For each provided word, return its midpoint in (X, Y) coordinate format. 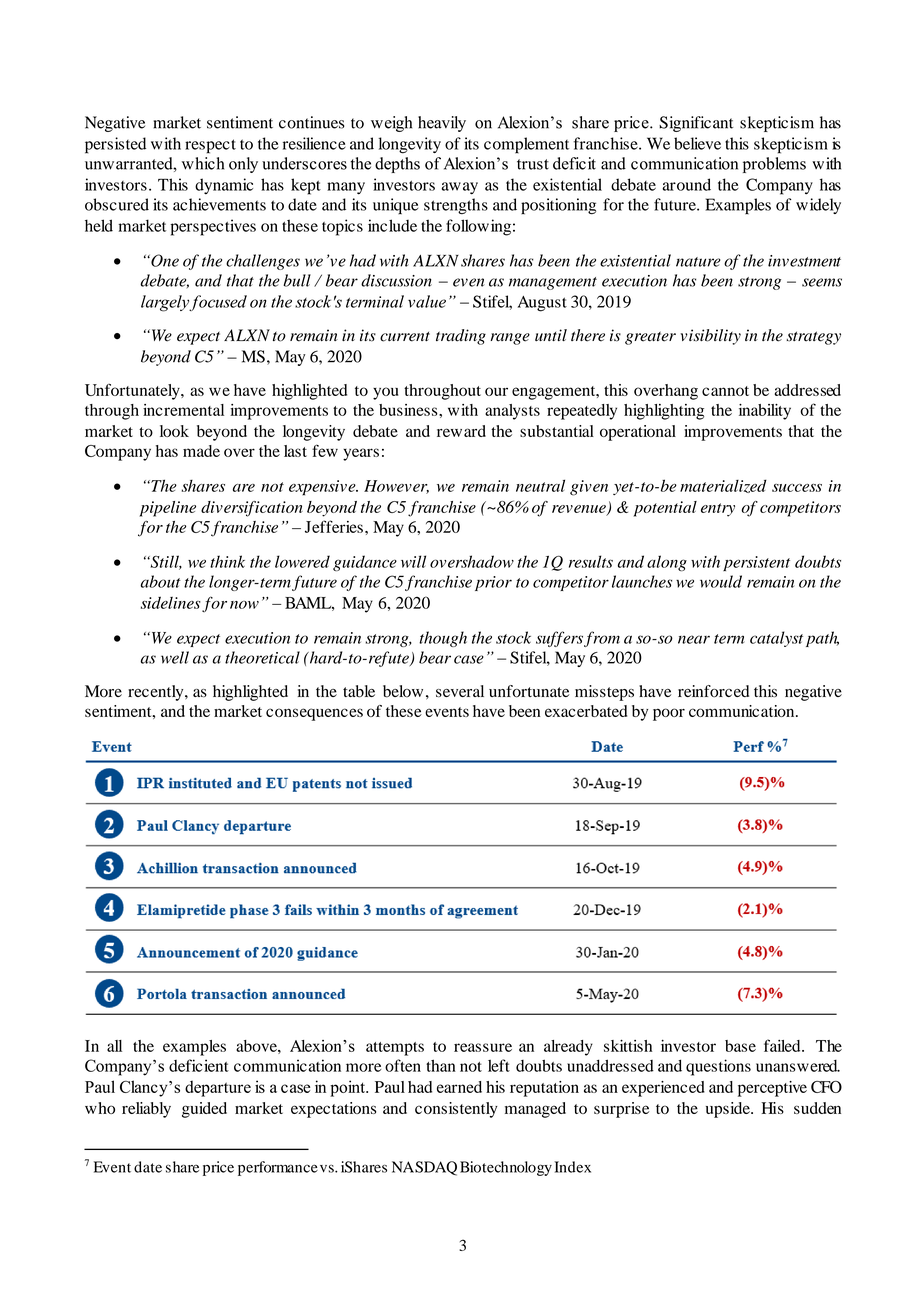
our (496, 391)
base (740, 1046)
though (443, 639)
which (203, 163)
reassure (483, 1047)
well (175, 657)
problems (774, 165)
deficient (199, 1065)
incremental (183, 410)
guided (204, 1110)
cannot (725, 391)
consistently (456, 1110)
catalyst (776, 639)
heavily (442, 124)
